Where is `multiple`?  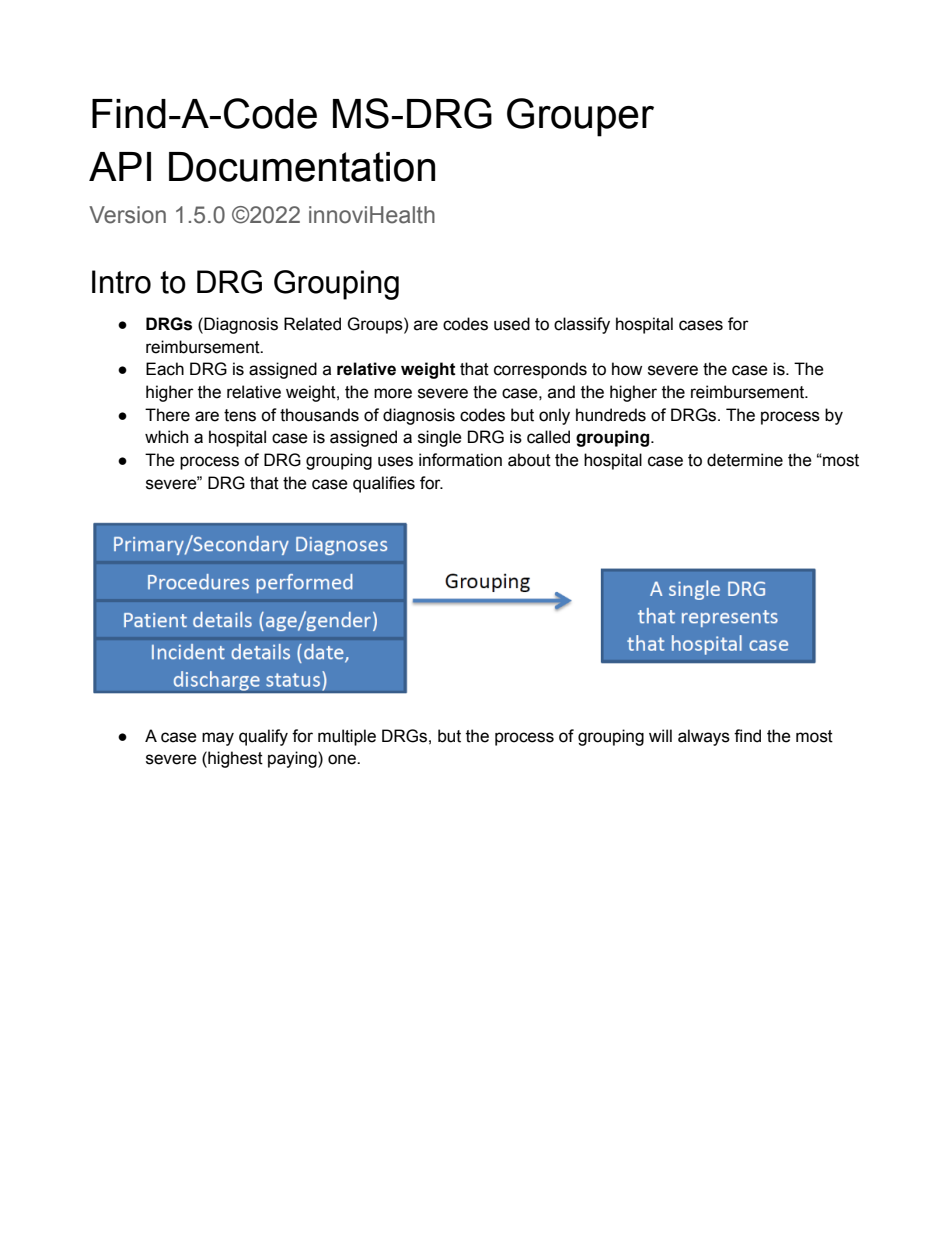 multiple is located at coordinates (347, 737).
